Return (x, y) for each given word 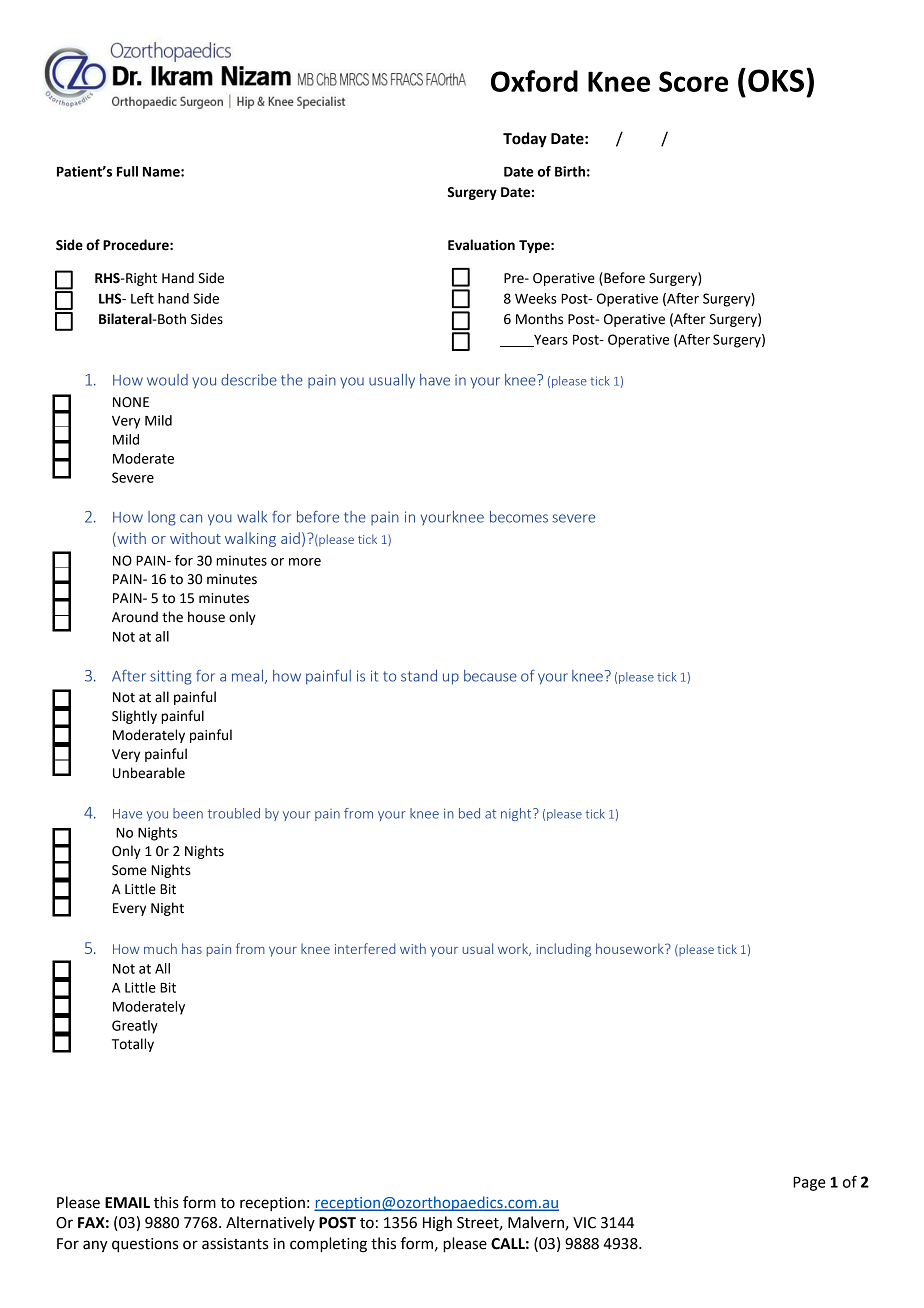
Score (693, 81)
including (563, 950)
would (167, 380)
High (437, 1224)
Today (525, 140)
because (490, 676)
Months (539, 319)
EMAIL (127, 1202)
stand (419, 676)
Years (550, 341)
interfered (365, 948)
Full (127, 171)
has (192, 948)
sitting (171, 677)
